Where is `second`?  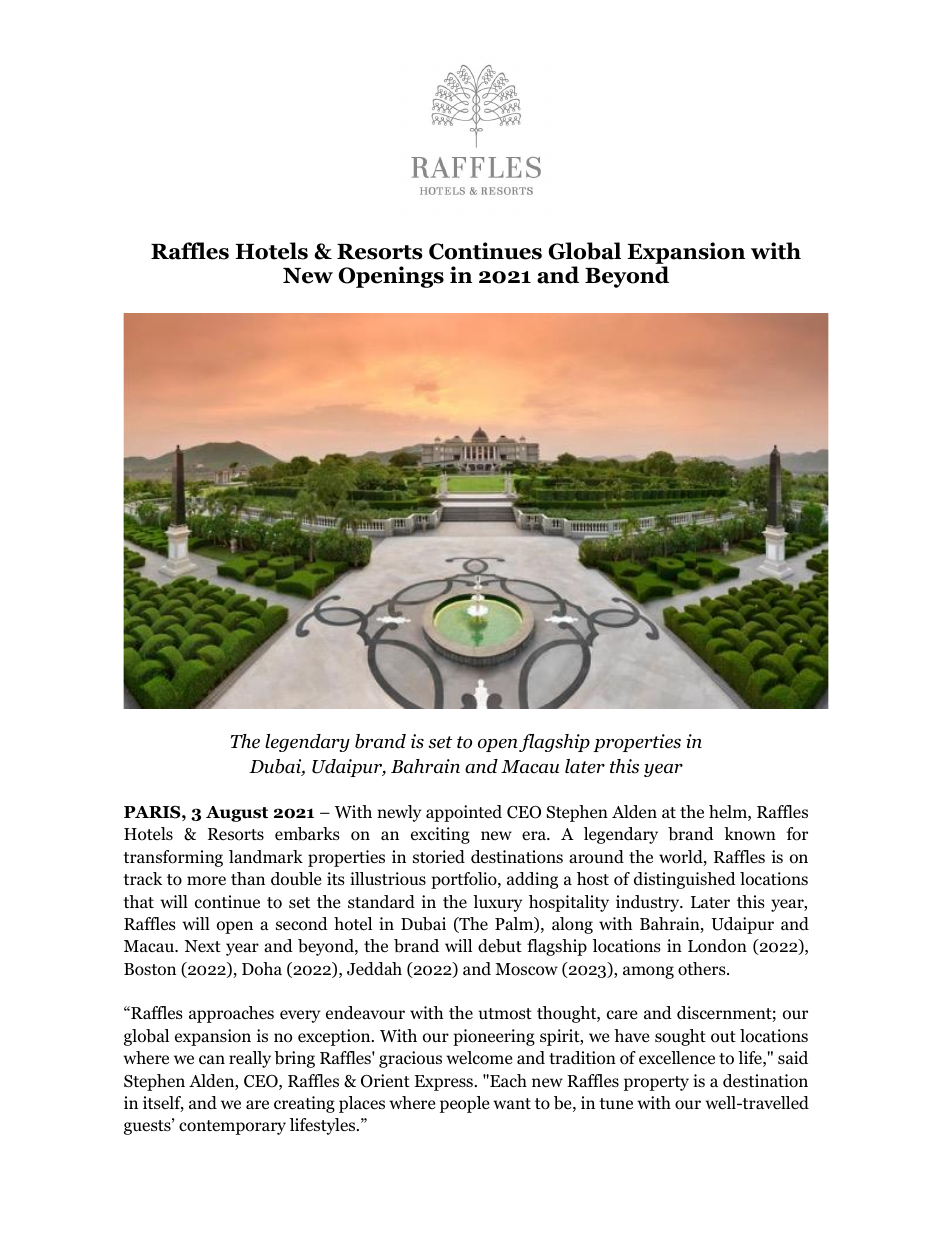
second is located at coordinates (302, 924).
